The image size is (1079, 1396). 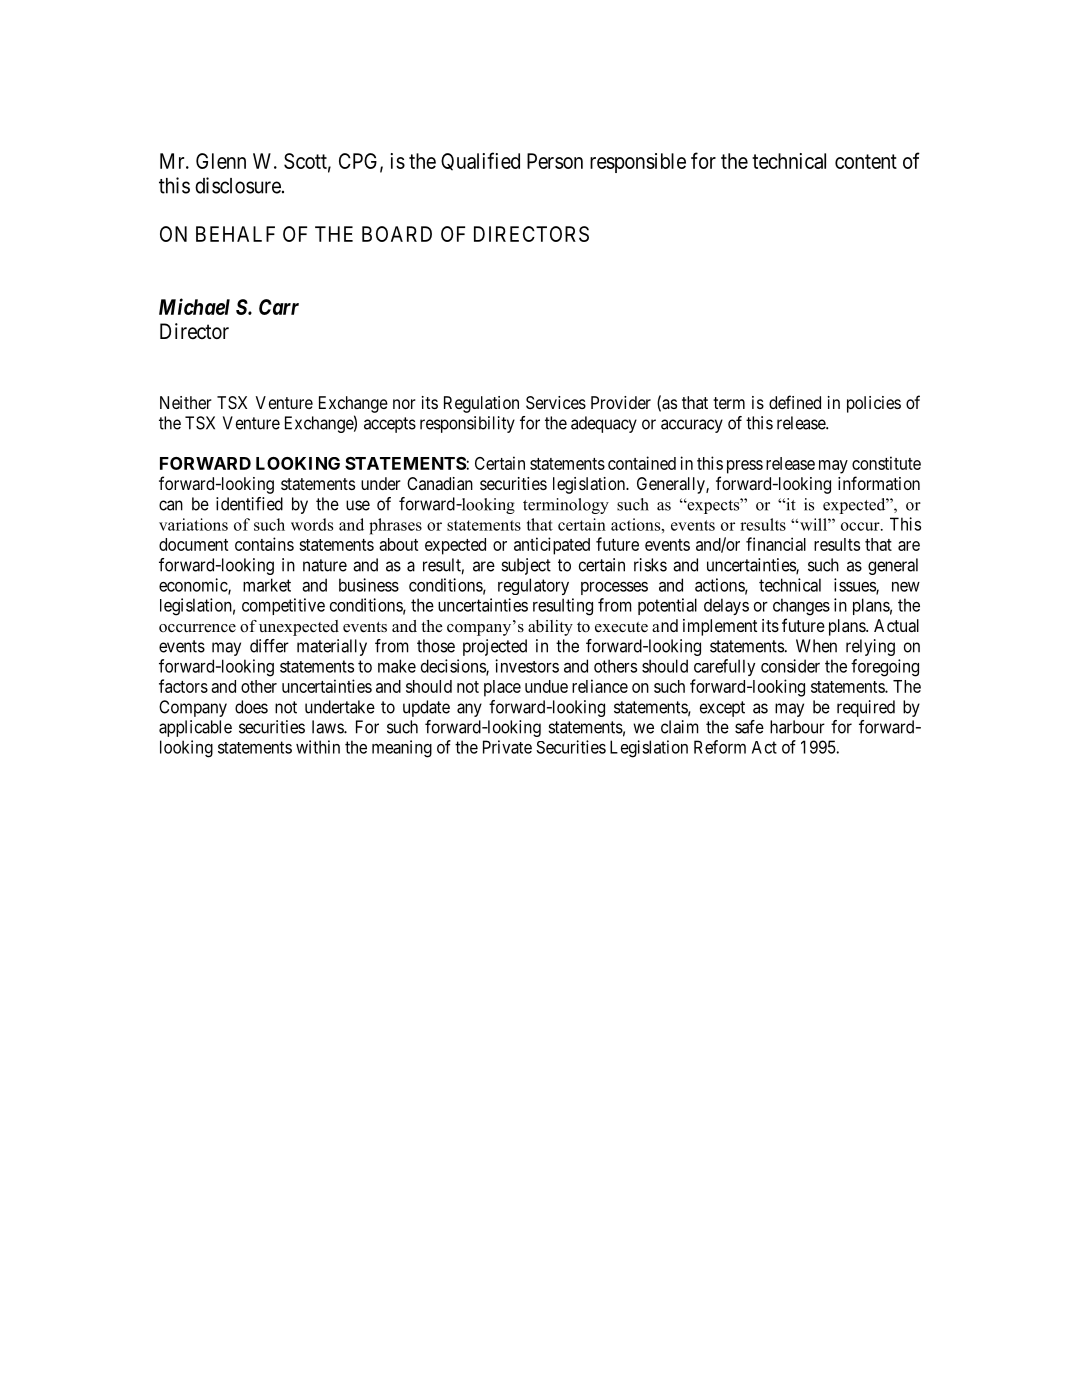 What do you see at coordinates (866, 161) in the page?
I see `content` at bounding box center [866, 161].
